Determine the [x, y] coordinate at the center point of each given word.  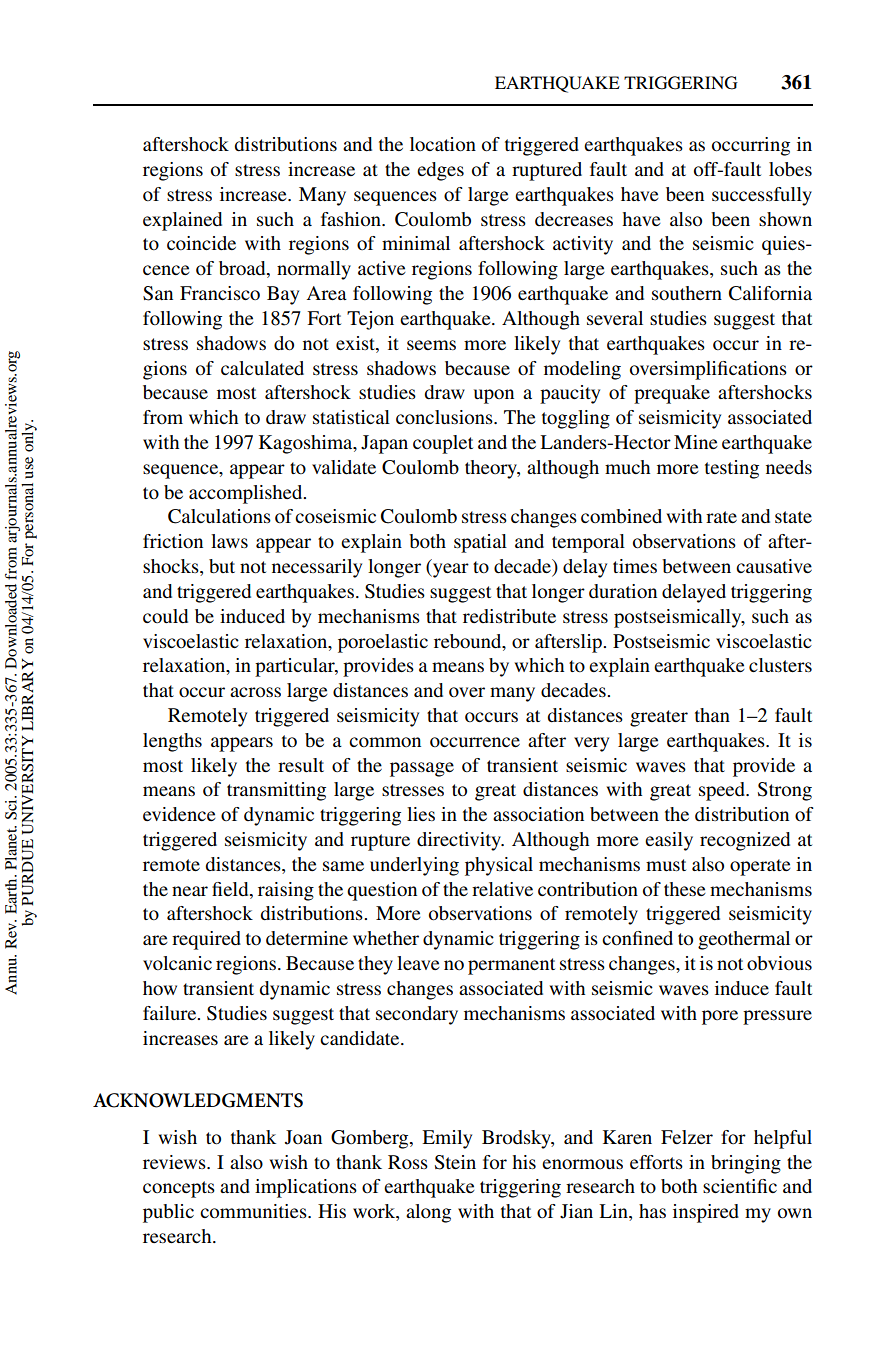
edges [440, 171]
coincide [201, 243]
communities [254, 1211]
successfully [762, 196]
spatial [480, 543]
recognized [745, 841]
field [231, 889]
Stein [455, 1162]
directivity [460, 841]
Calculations [219, 516]
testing [732, 469]
